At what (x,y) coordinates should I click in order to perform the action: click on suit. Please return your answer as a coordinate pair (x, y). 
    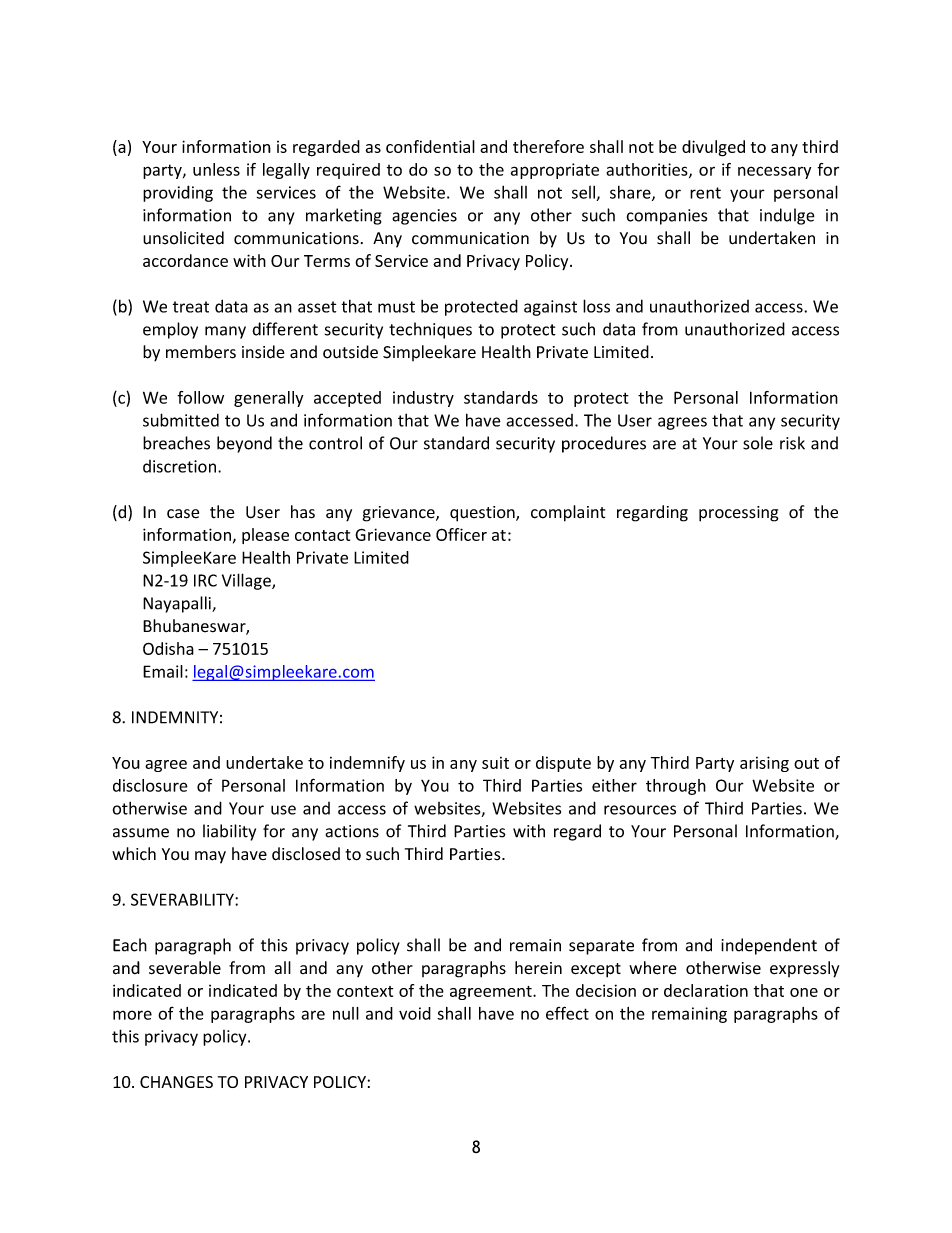
    Looking at the image, I should click on (495, 763).
